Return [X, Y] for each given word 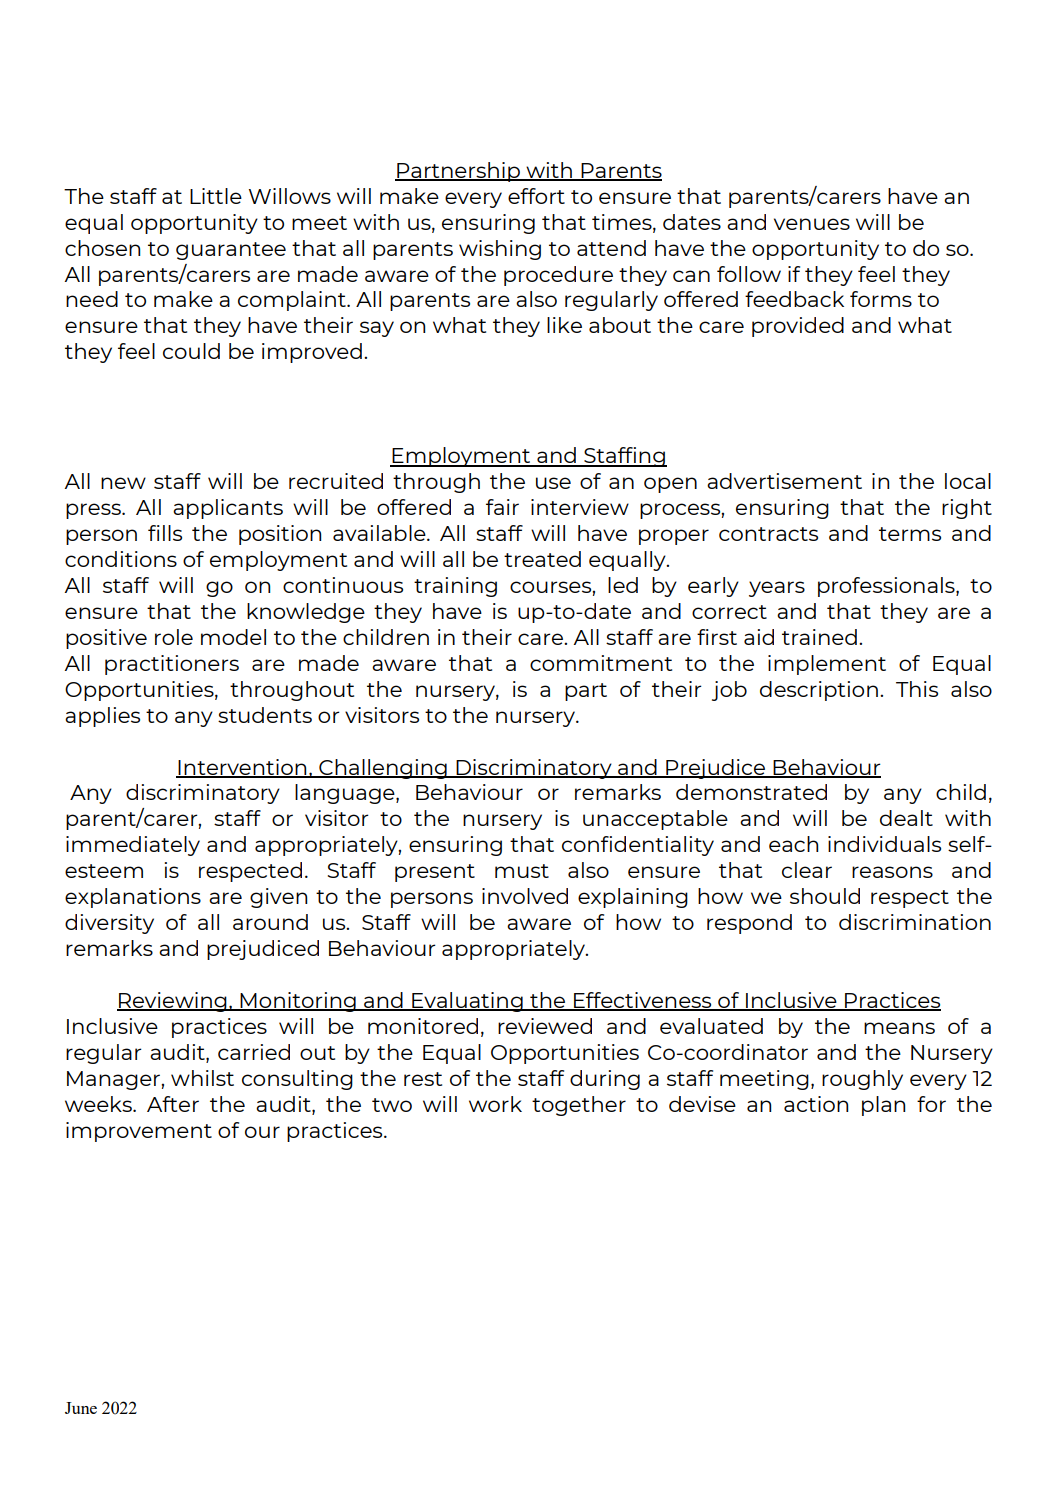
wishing [500, 250]
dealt [906, 818]
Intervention [242, 768]
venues [812, 224]
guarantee [231, 251]
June [81, 1408]
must [522, 871]
